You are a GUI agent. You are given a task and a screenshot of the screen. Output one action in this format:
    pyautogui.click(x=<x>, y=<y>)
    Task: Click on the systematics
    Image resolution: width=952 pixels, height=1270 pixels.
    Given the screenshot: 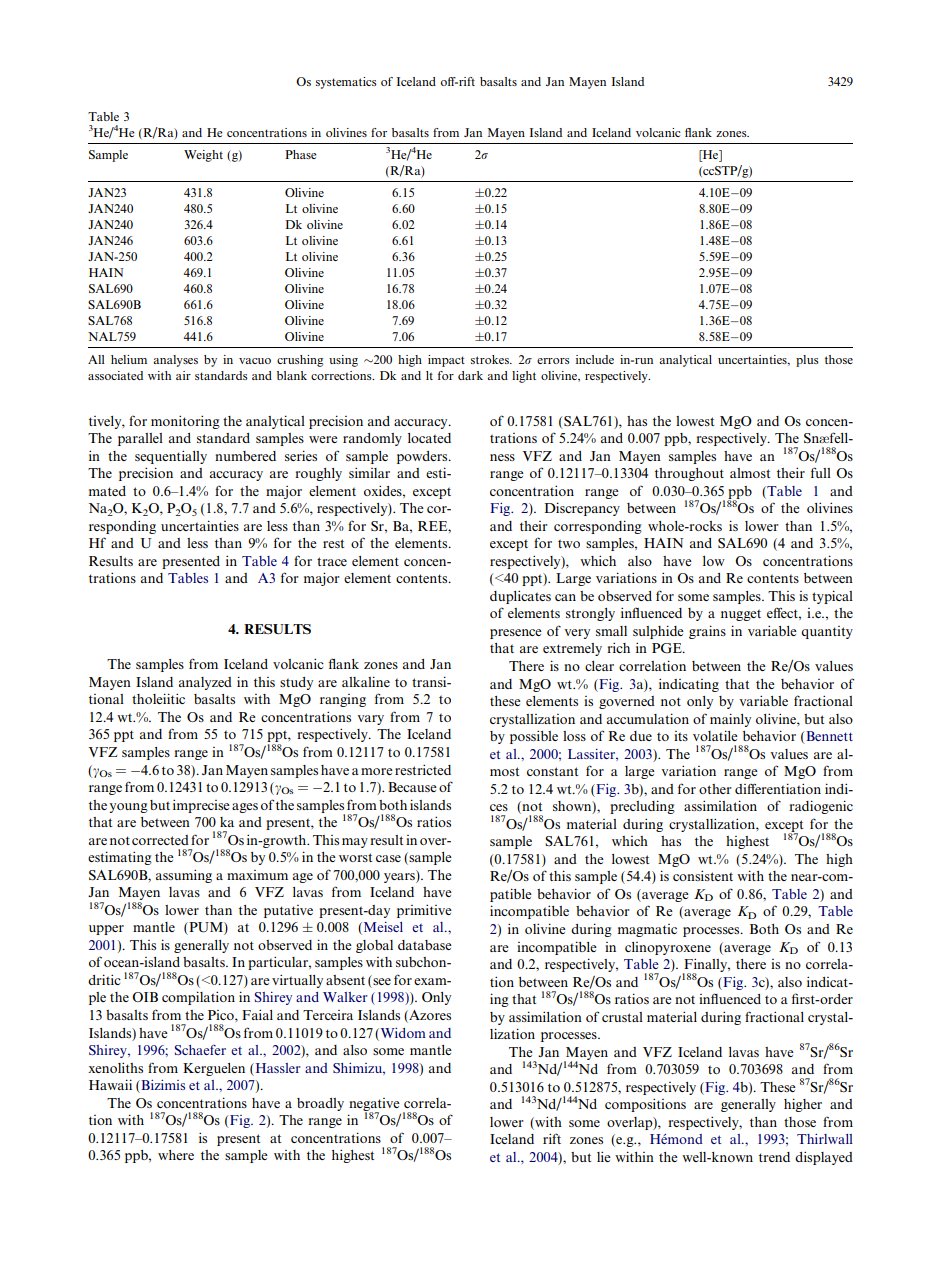 What is the action you would take?
    pyautogui.click(x=346, y=83)
